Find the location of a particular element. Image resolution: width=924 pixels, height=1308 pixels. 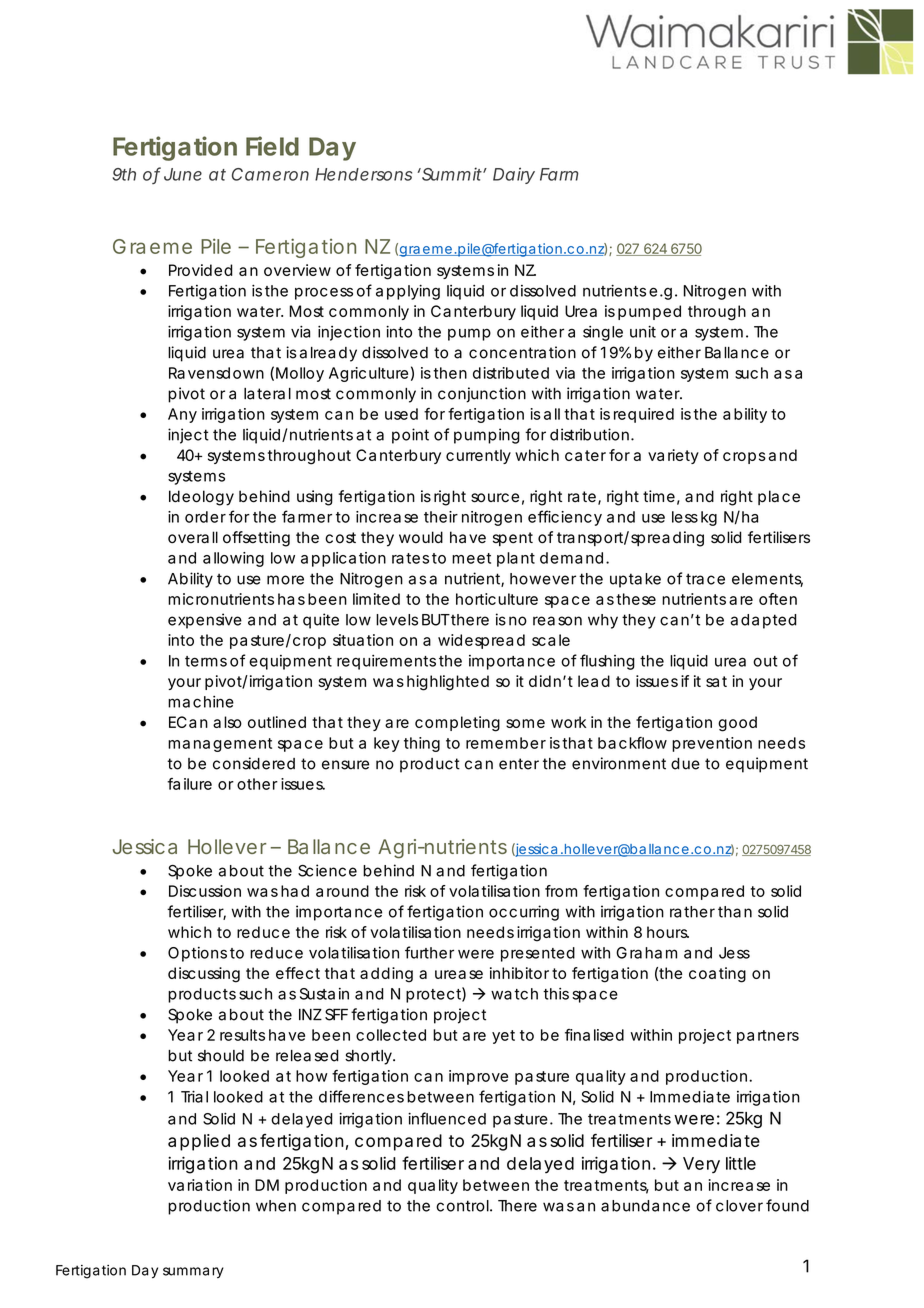

Dairy is located at coordinates (514, 175).
